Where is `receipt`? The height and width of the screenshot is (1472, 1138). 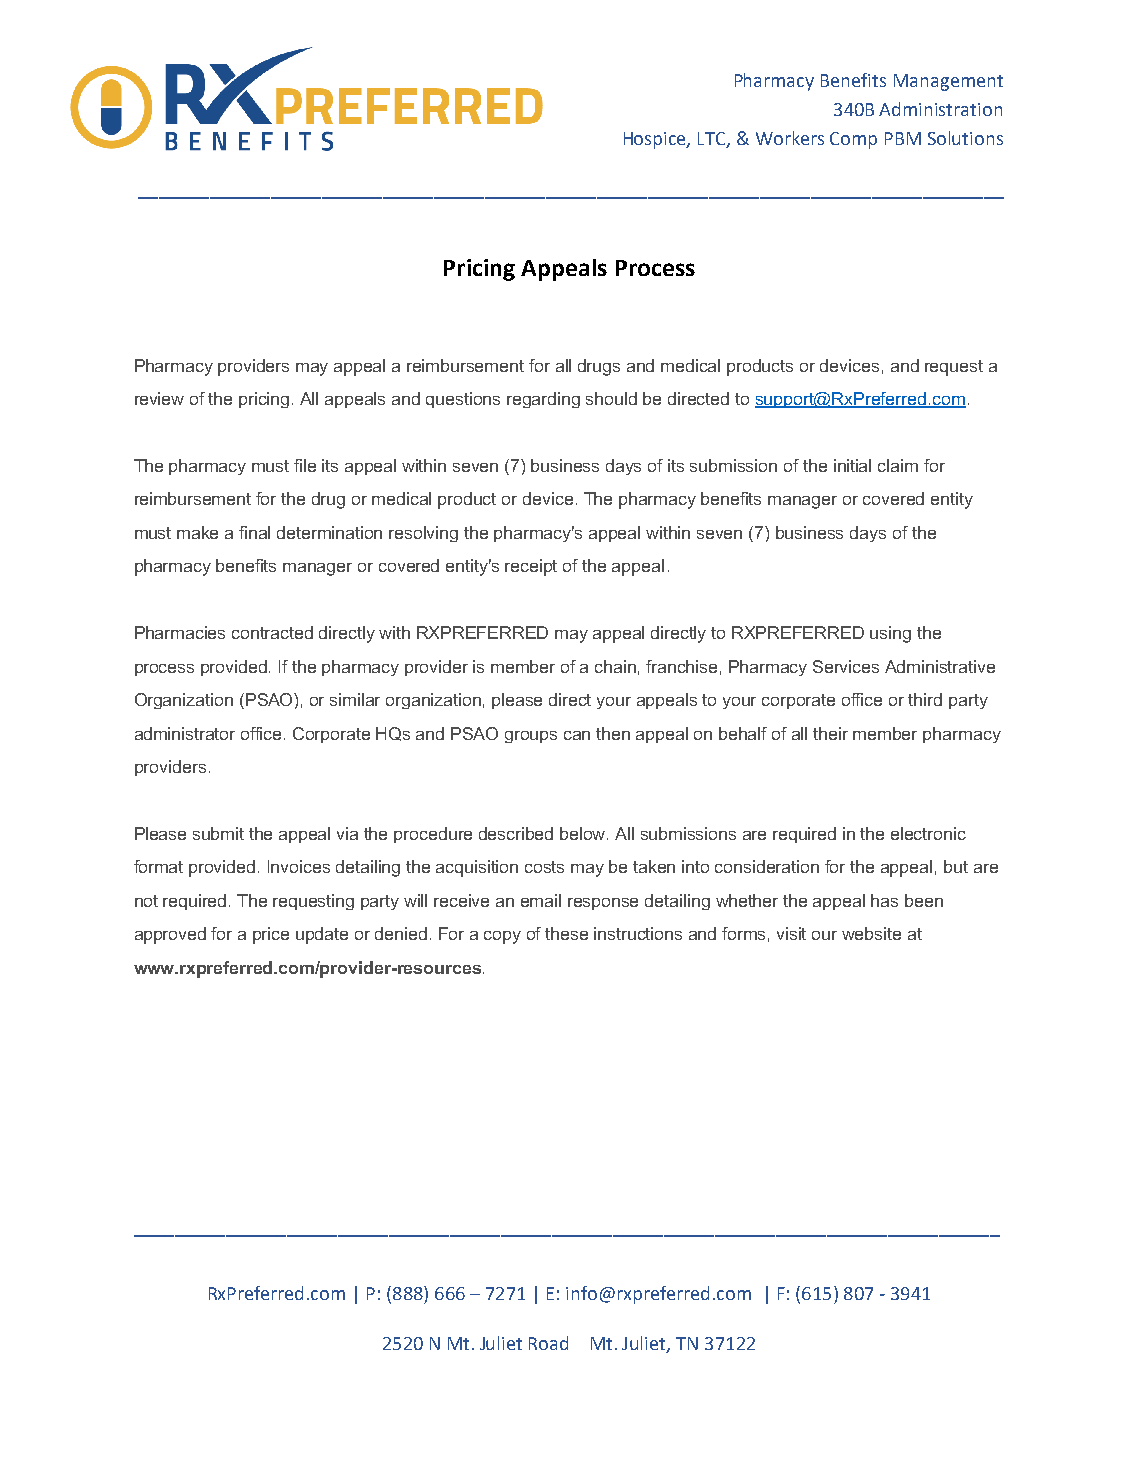 receipt is located at coordinates (531, 567).
